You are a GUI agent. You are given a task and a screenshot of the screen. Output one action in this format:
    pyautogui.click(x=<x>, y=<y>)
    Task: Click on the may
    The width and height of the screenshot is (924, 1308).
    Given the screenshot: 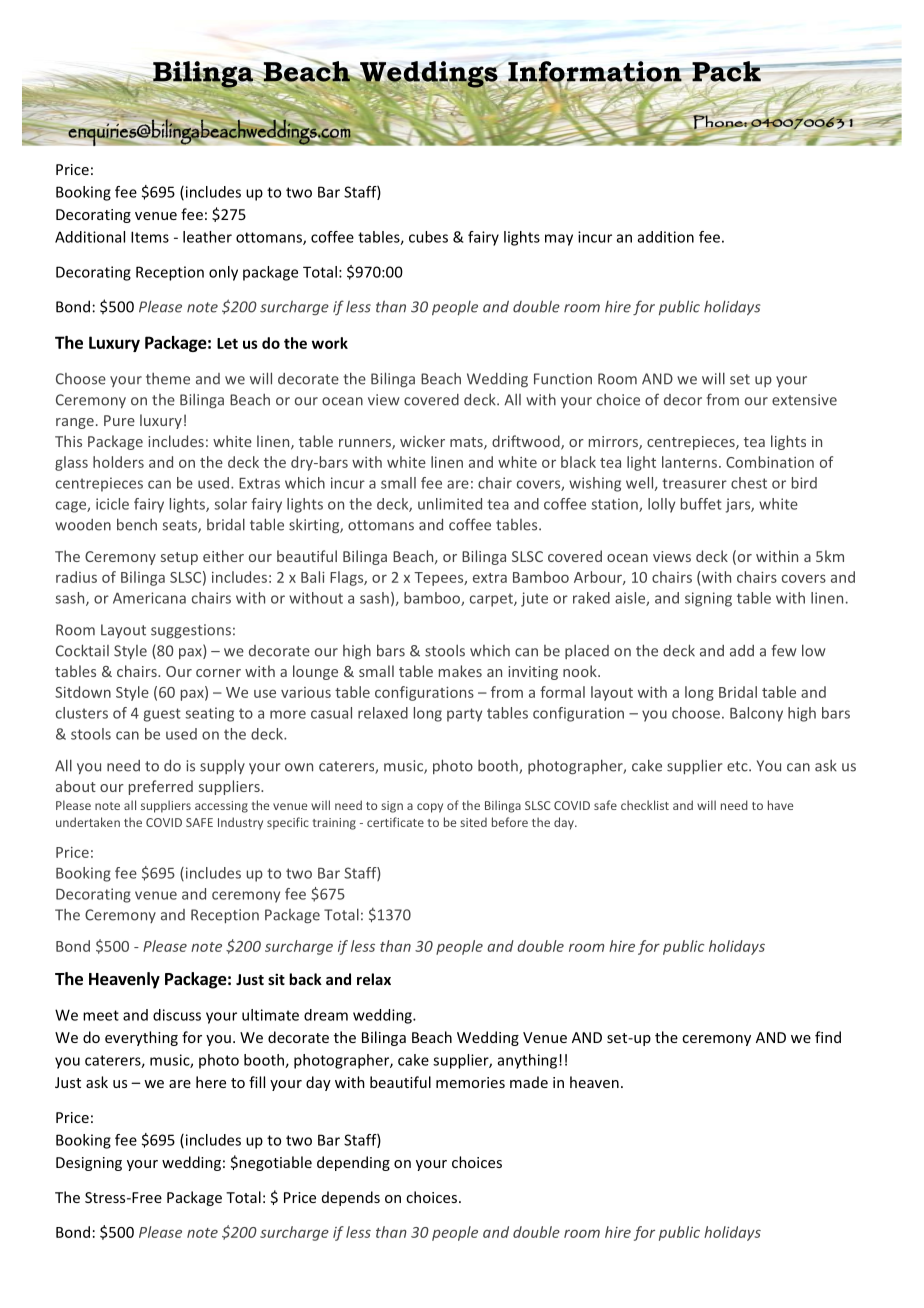 What is the action you would take?
    pyautogui.click(x=559, y=240)
